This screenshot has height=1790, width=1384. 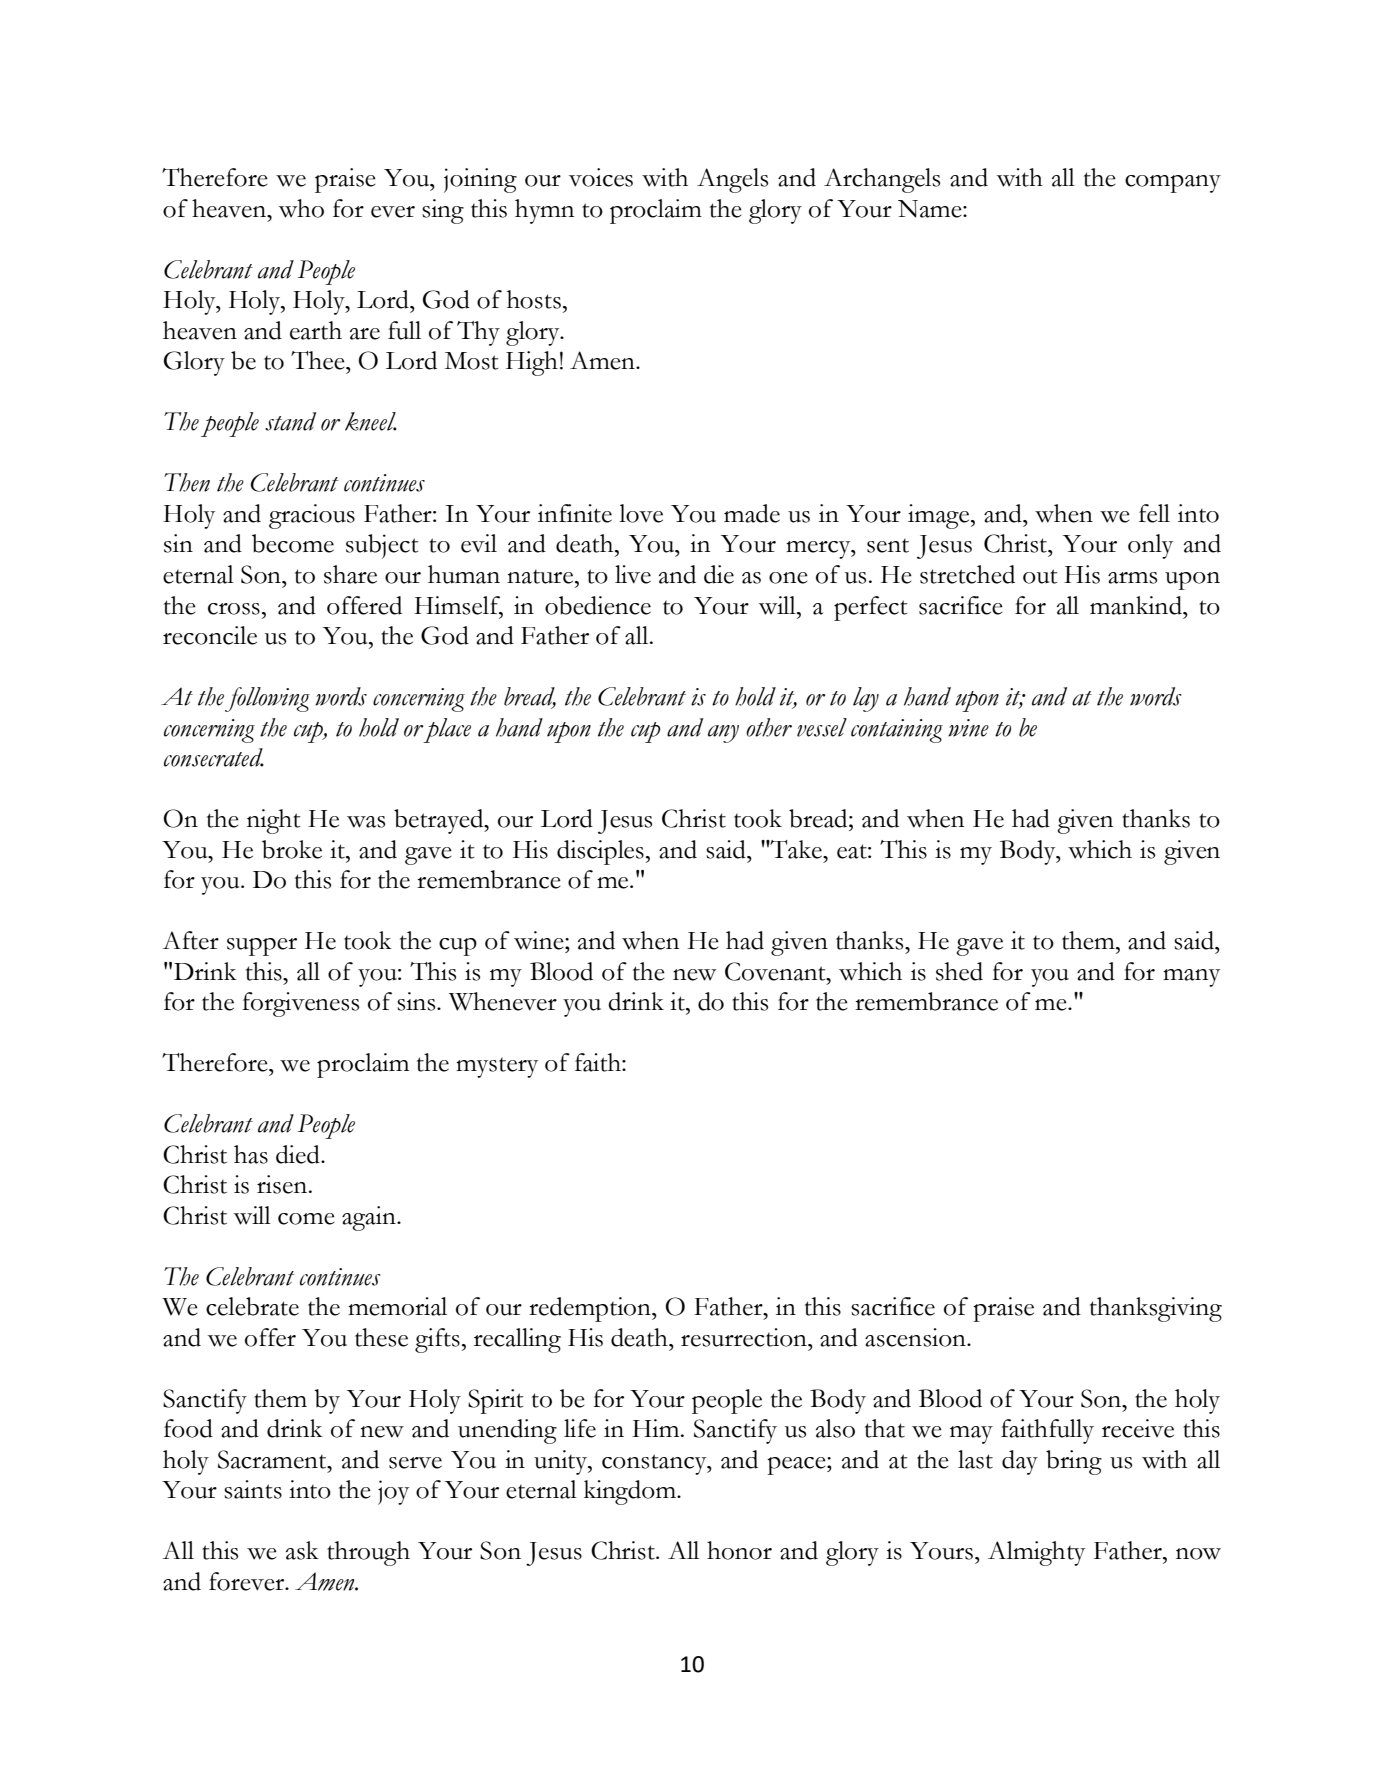 I want to click on risen, so click(x=283, y=1184).
